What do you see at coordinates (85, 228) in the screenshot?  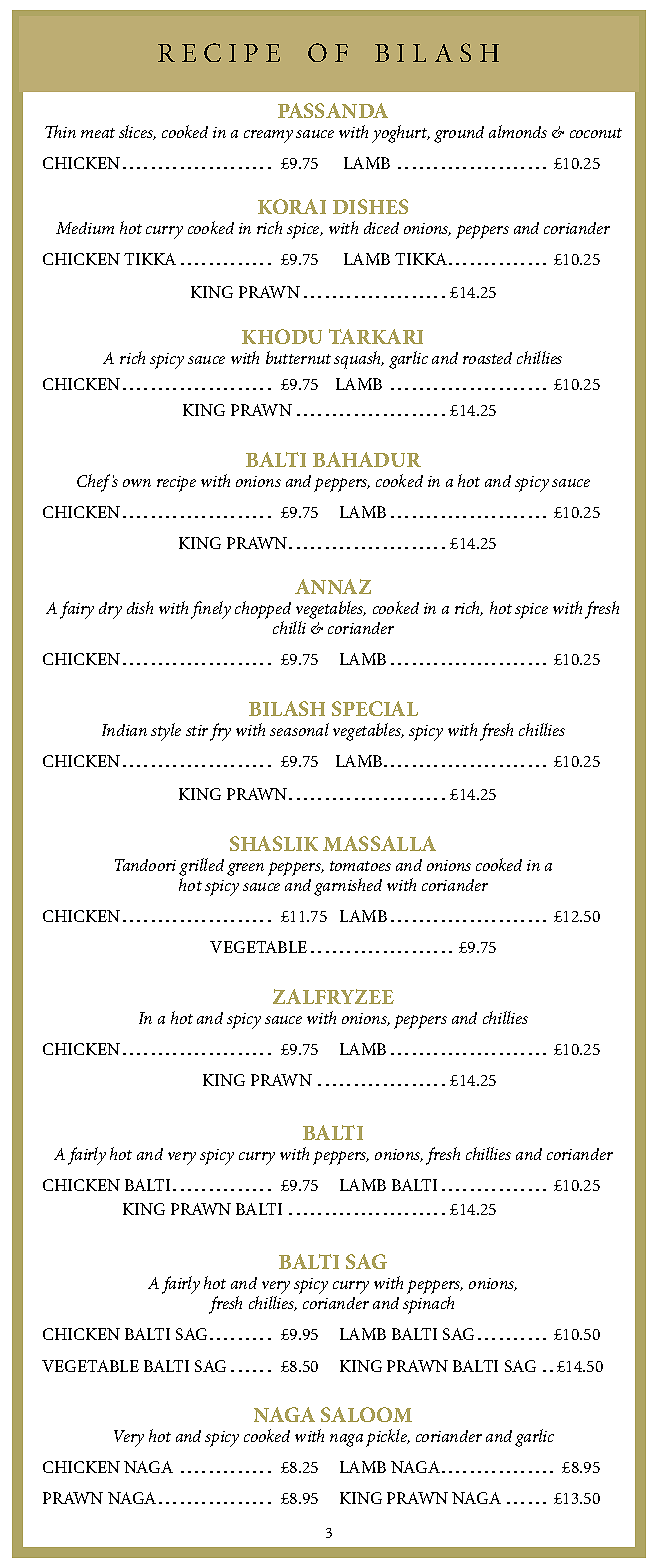 I see `Medium` at bounding box center [85, 228].
